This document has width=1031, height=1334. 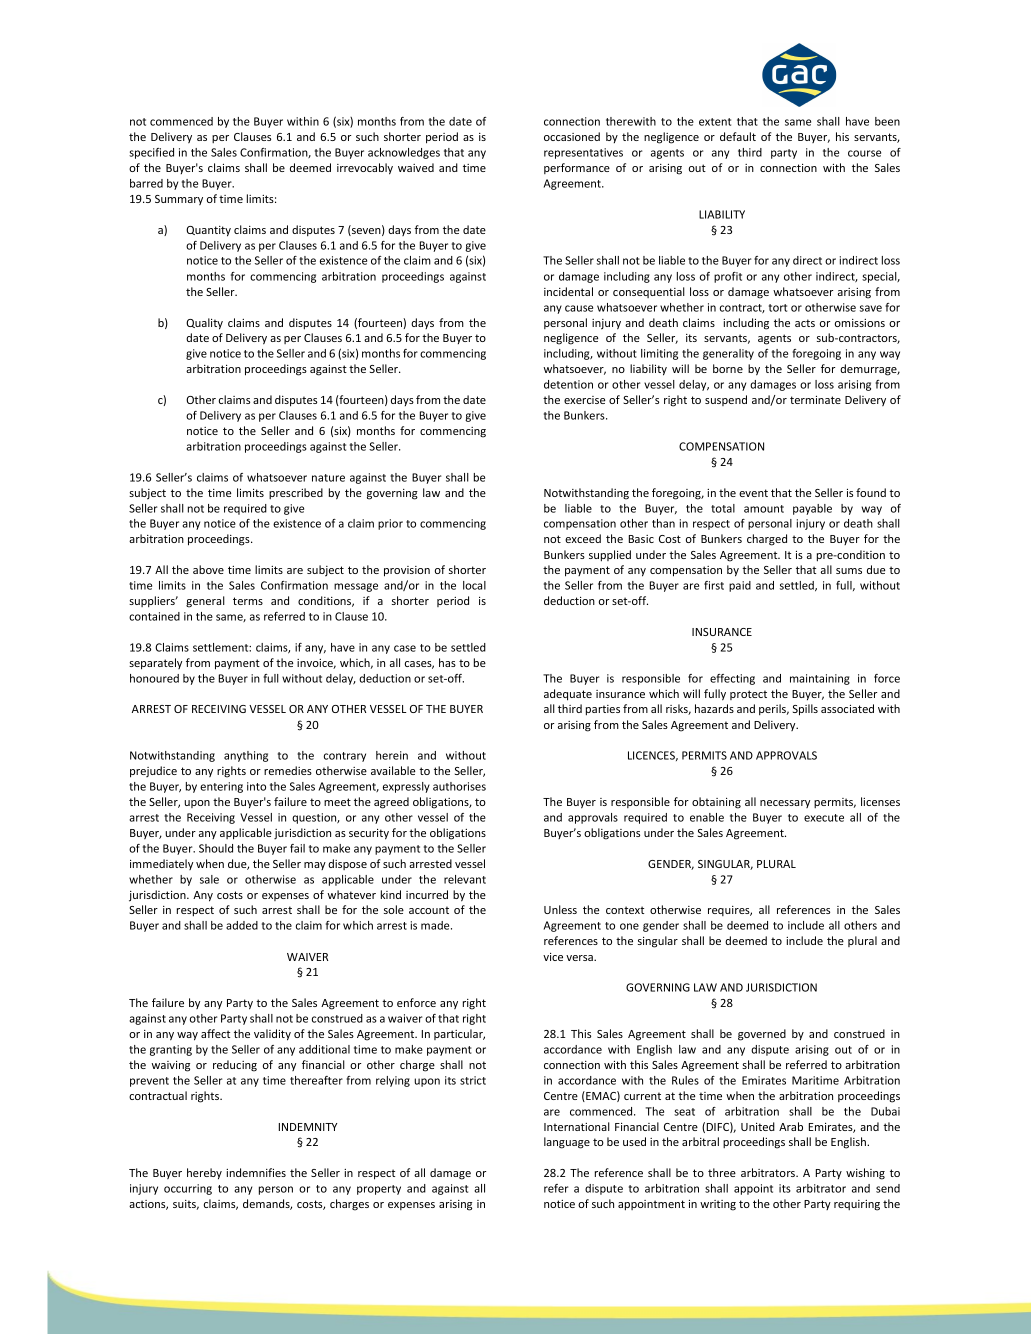 I want to click on language, so click(x=567, y=1143).
